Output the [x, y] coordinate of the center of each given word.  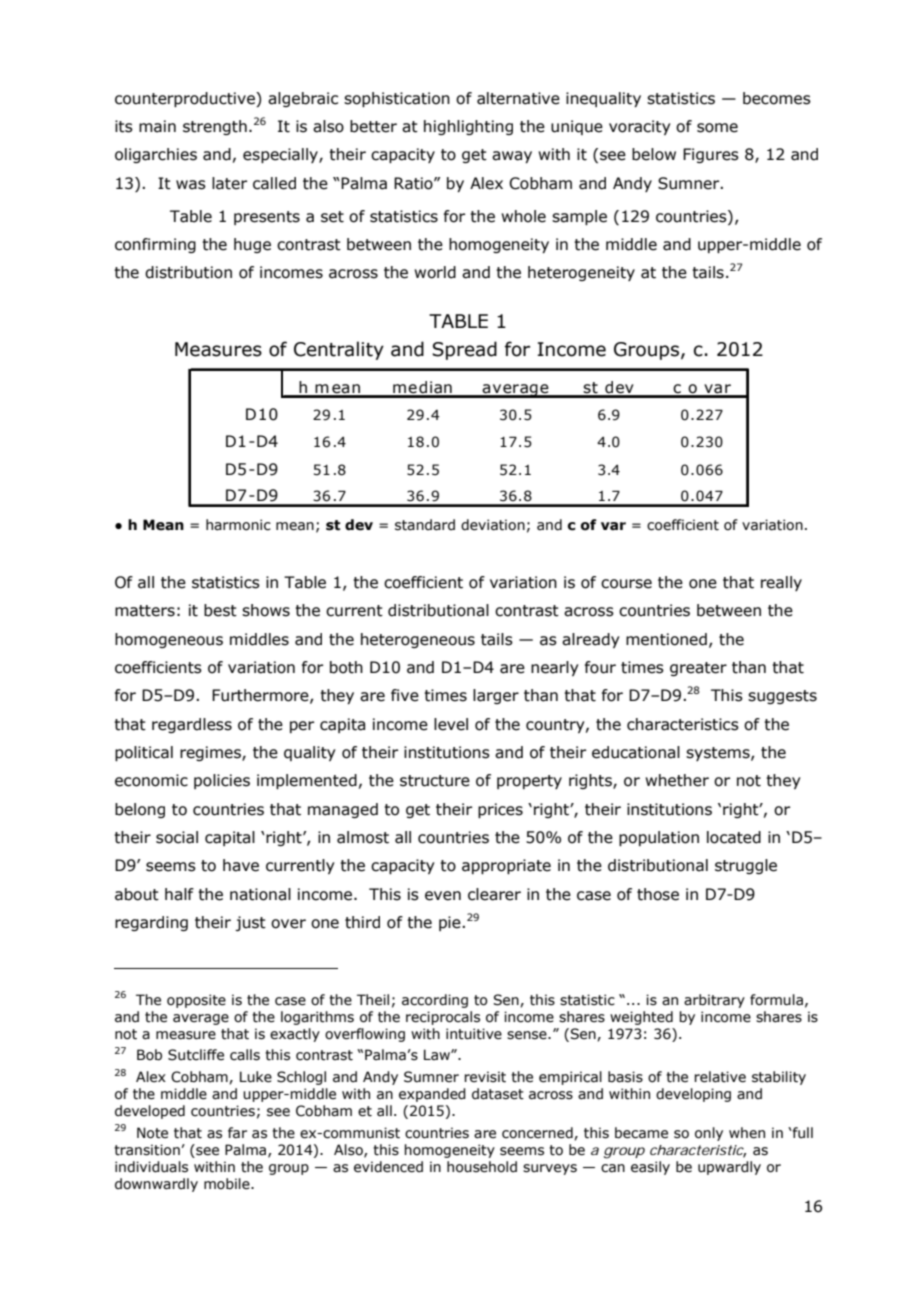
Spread [464, 350]
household [482, 1167]
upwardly [729, 1168]
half [179, 894]
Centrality [339, 350]
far [237, 1133]
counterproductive [186, 99]
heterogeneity [581, 273]
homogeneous [169, 640]
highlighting [468, 127]
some [717, 128]
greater [698, 669]
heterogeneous [418, 640]
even [443, 896]
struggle [746, 866]
